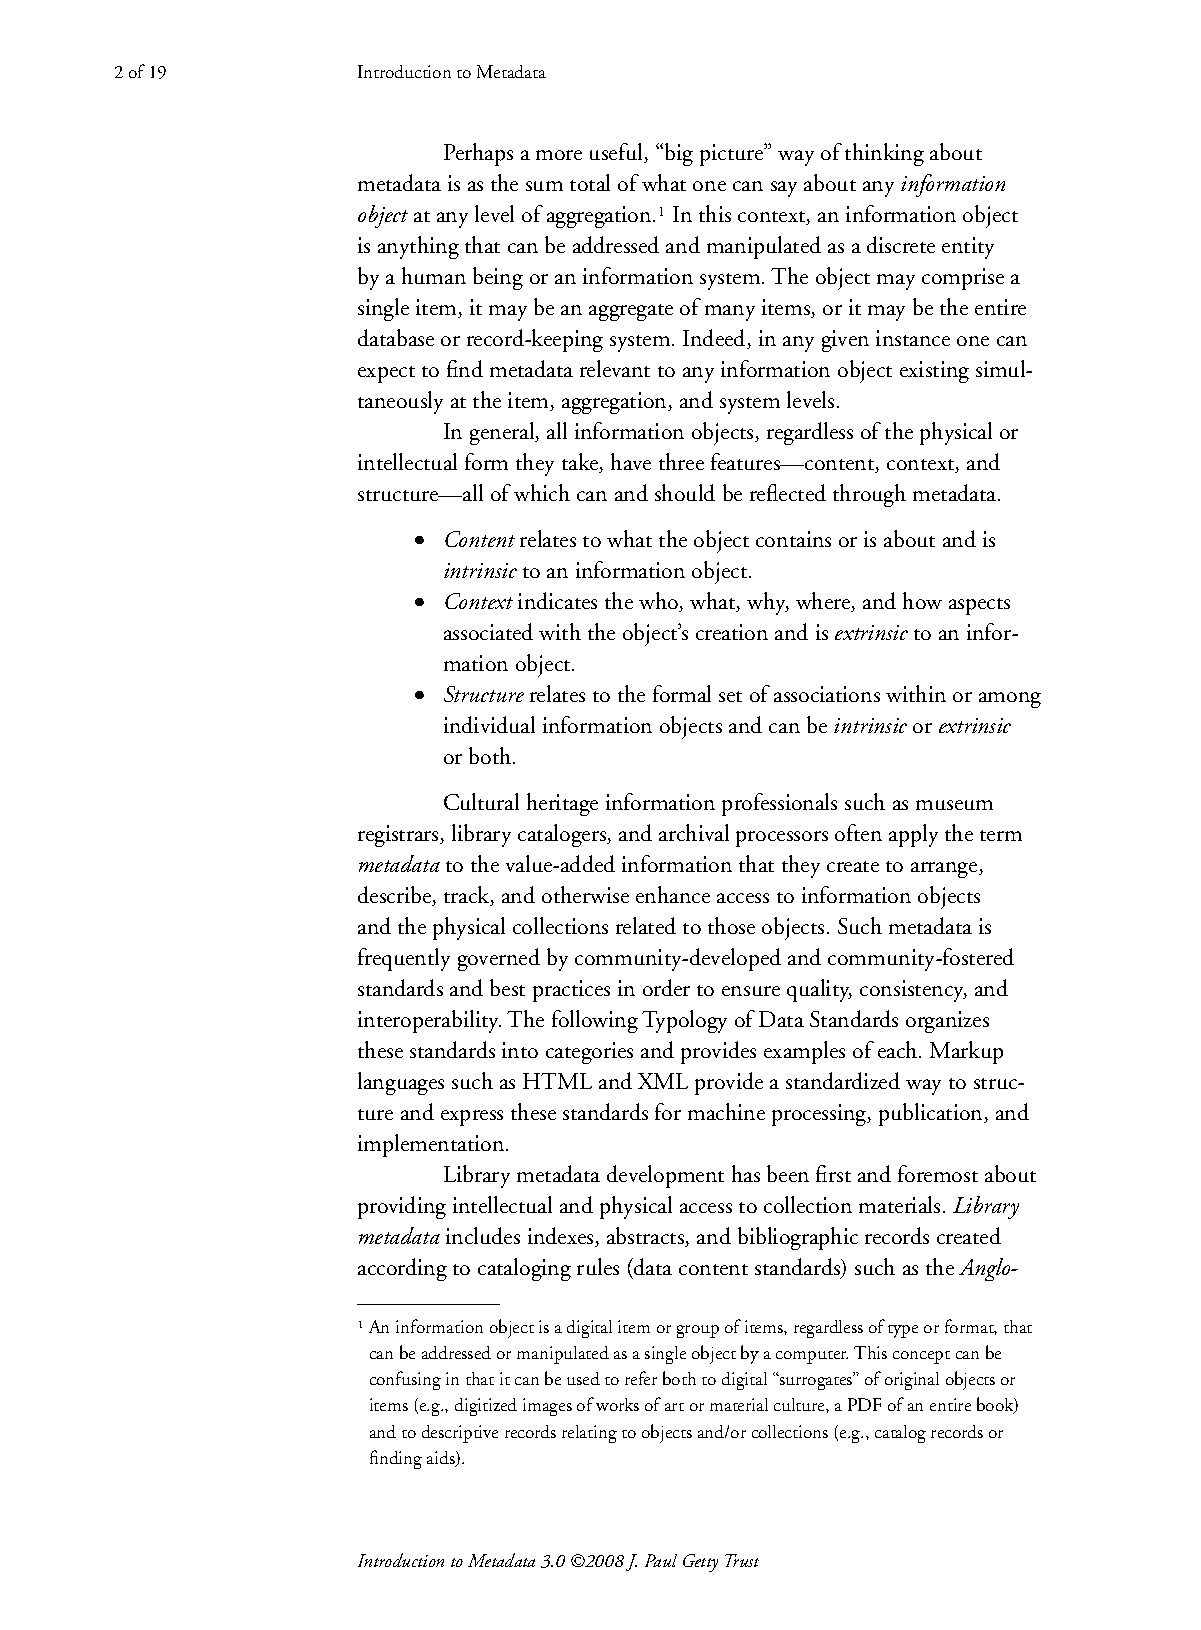  What do you see at coordinates (489, 724) in the page?
I see `individual` at bounding box center [489, 724].
